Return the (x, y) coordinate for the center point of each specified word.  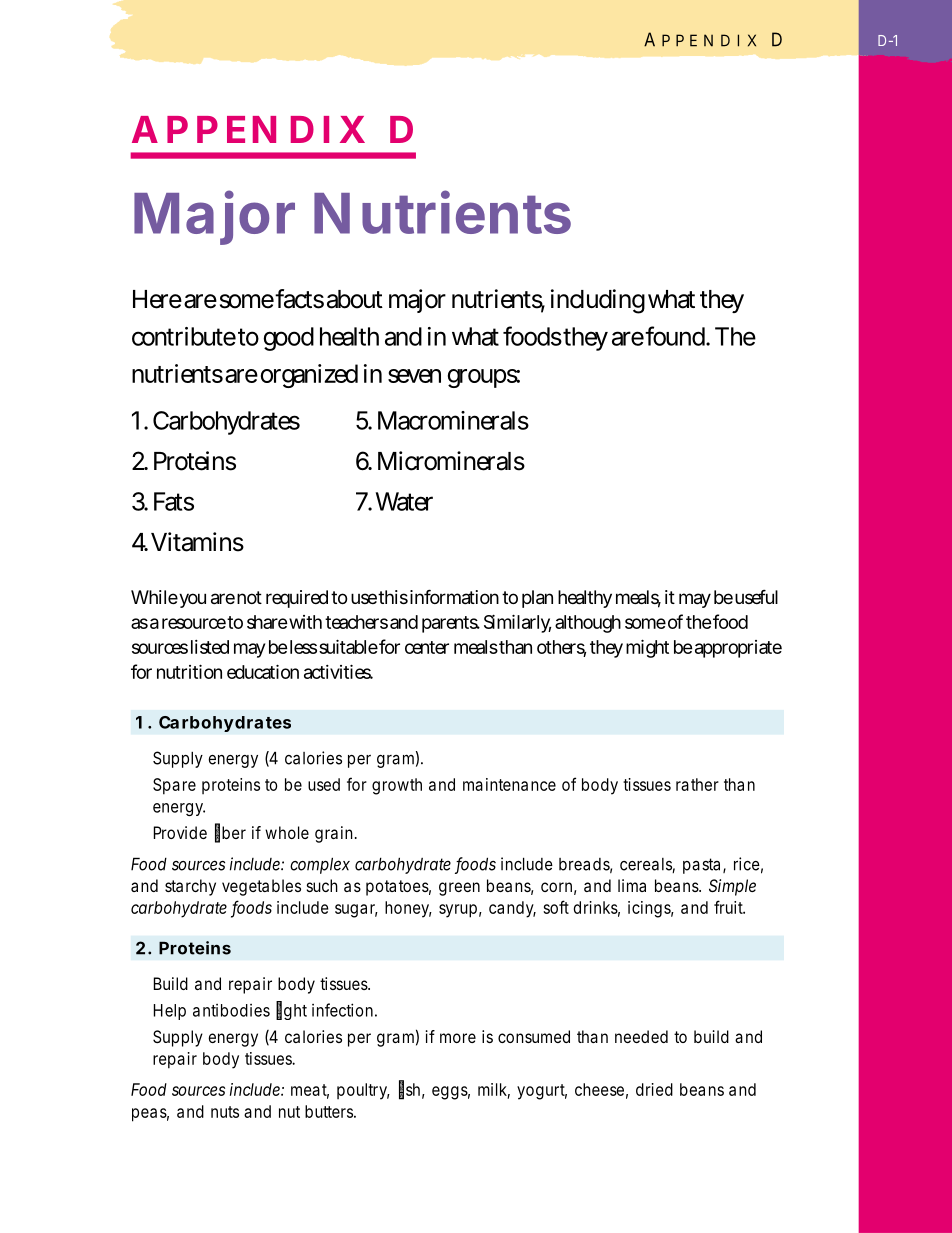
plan (537, 599)
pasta (701, 866)
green (459, 889)
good (288, 339)
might (647, 648)
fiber (230, 833)
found (675, 336)
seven (414, 376)
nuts (225, 1112)
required (297, 599)
